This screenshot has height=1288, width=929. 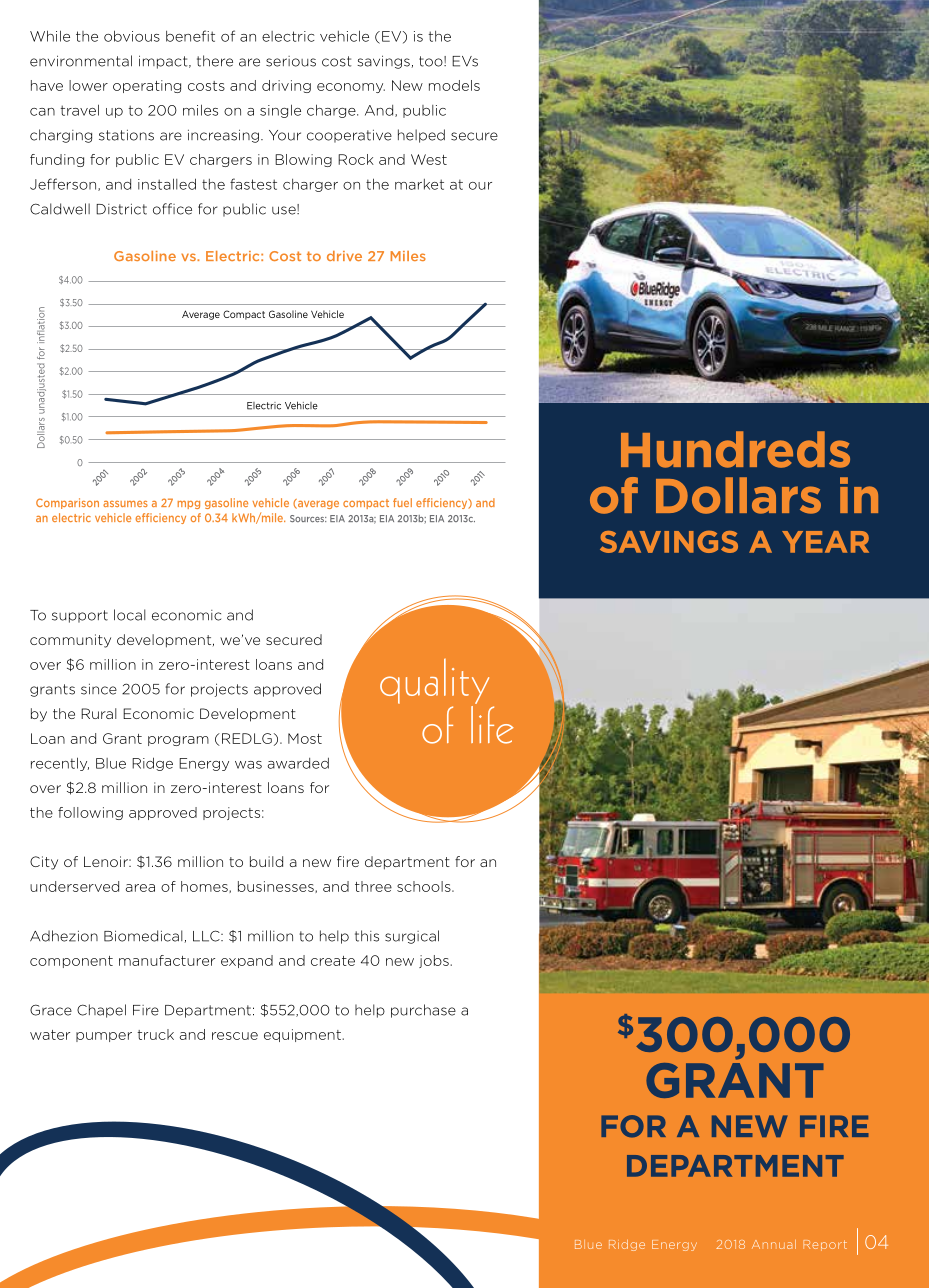 I want to click on local, so click(x=130, y=615).
